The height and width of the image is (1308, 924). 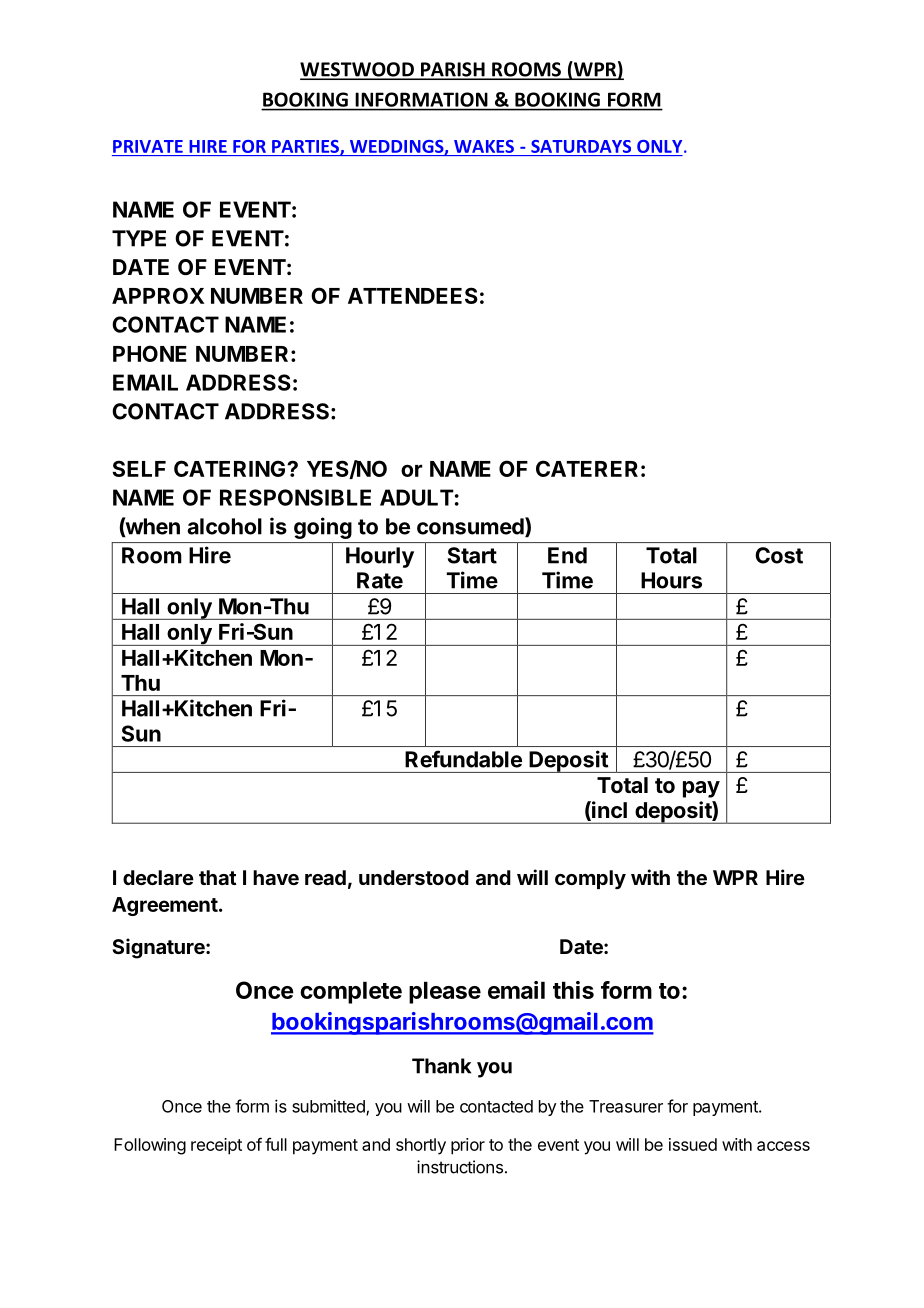 I want to click on prior, so click(x=468, y=1146).
